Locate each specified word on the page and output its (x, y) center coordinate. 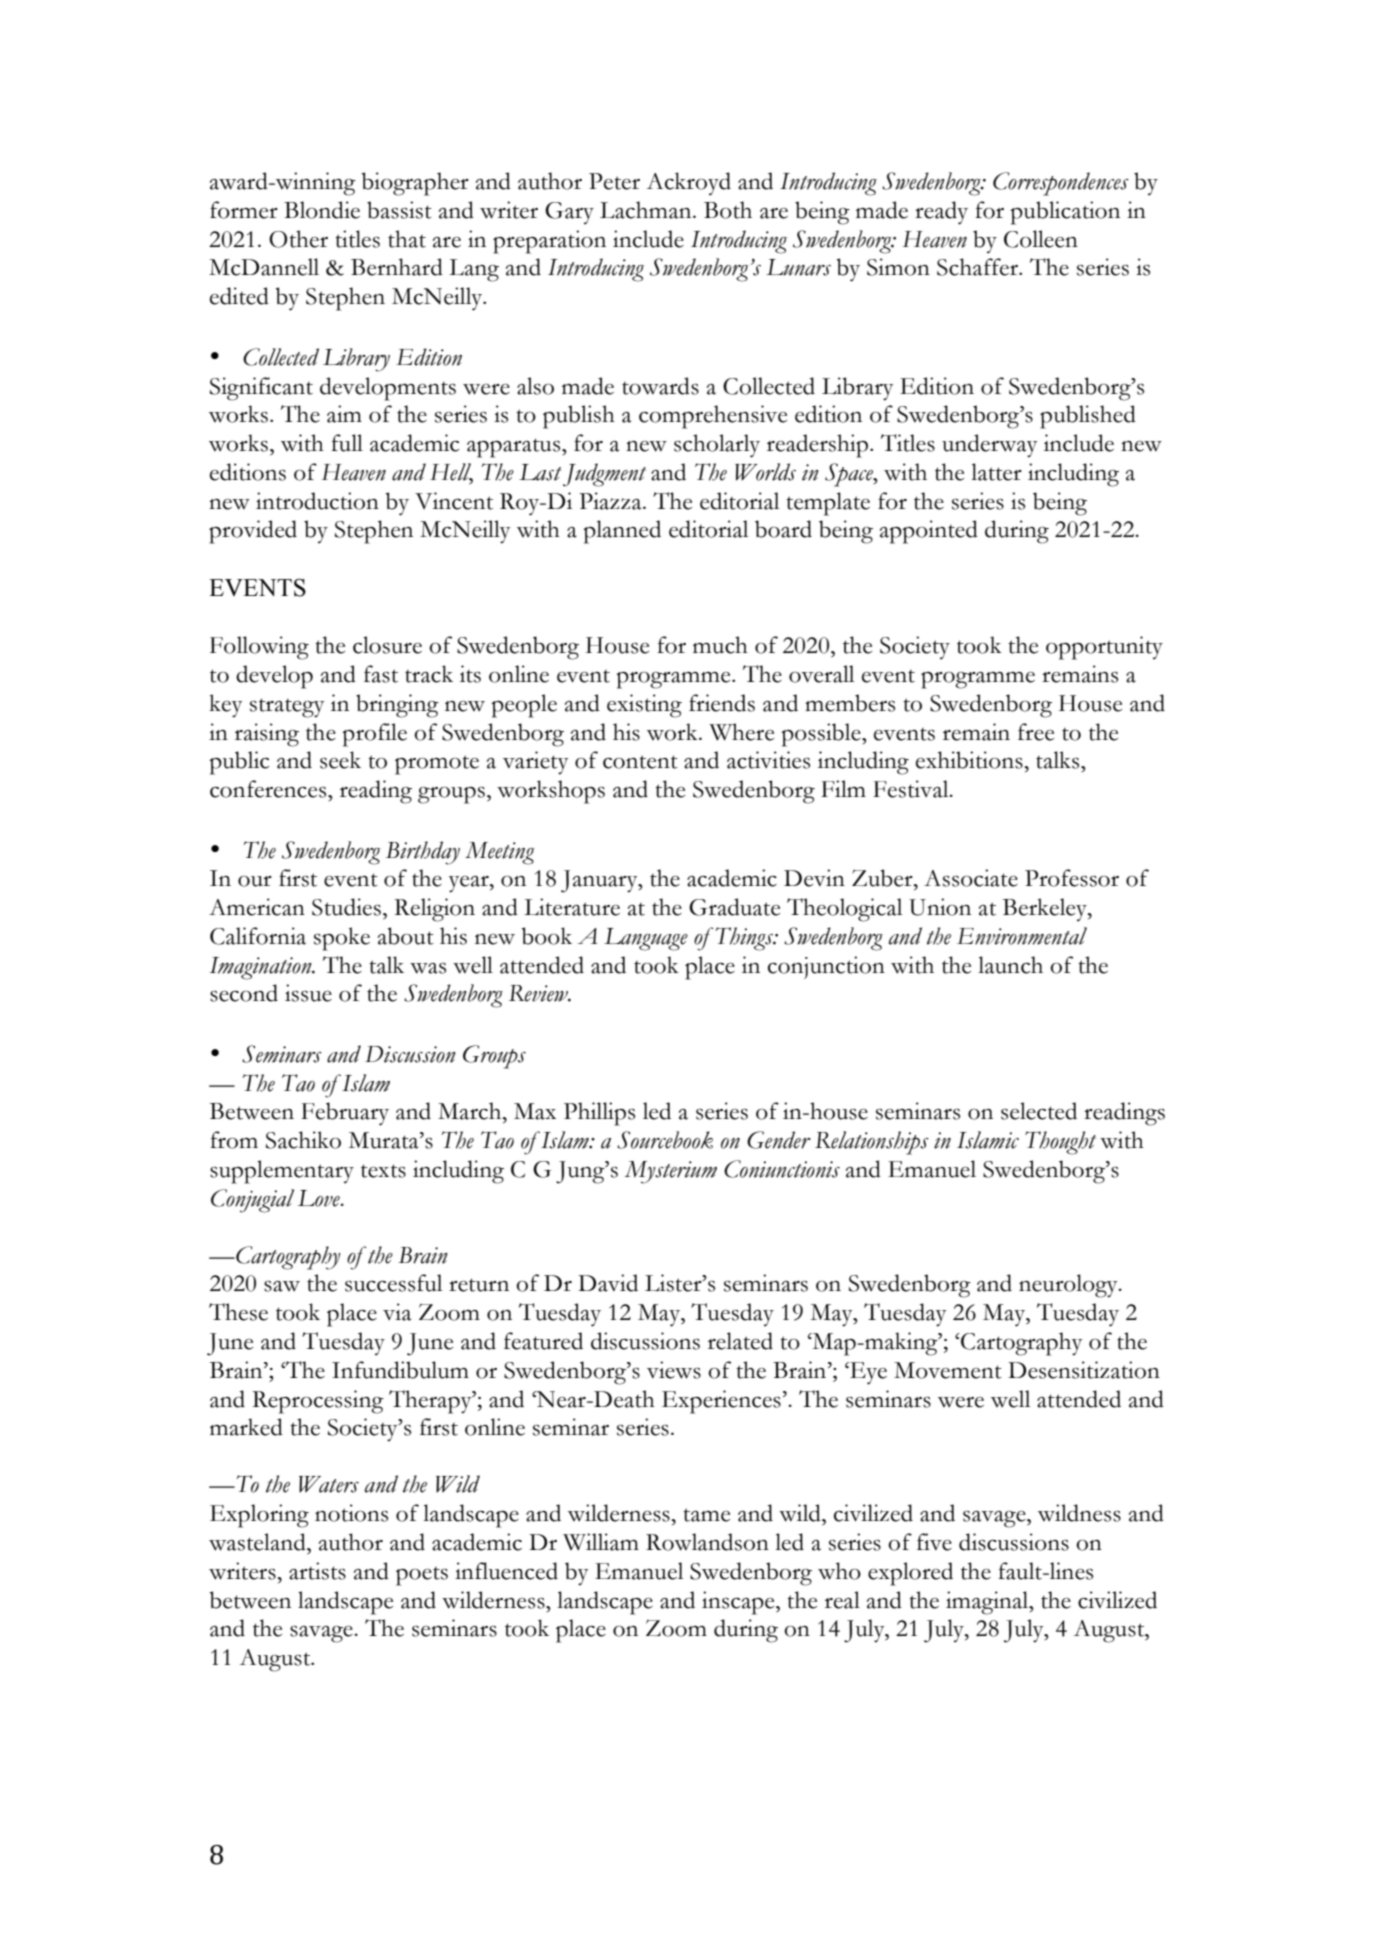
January (600, 881)
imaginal (988, 1603)
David (608, 1283)
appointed (929, 532)
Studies (346, 907)
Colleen (1041, 239)
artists (317, 1571)
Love (320, 1198)
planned (622, 532)
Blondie (322, 210)
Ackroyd (688, 183)
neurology (1069, 1286)
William (601, 1542)
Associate (971, 878)
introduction (317, 501)
